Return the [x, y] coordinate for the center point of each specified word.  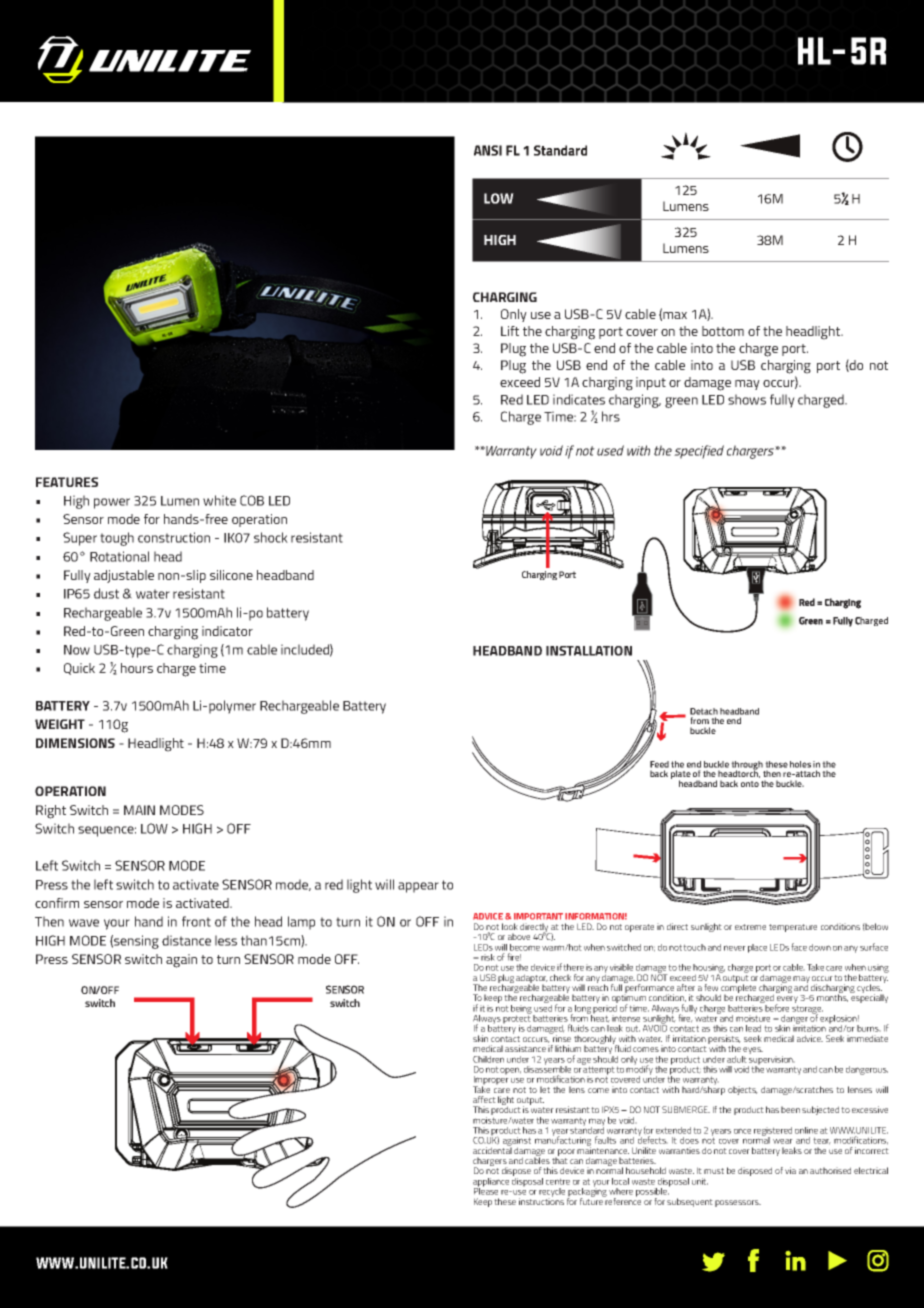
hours [137, 668]
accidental [492, 1149]
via [790, 1170]
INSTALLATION [589, 651]
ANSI [488, 150]
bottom [723, 331]
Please [486, 1190]
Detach [704, 711]
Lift [510, 331]
